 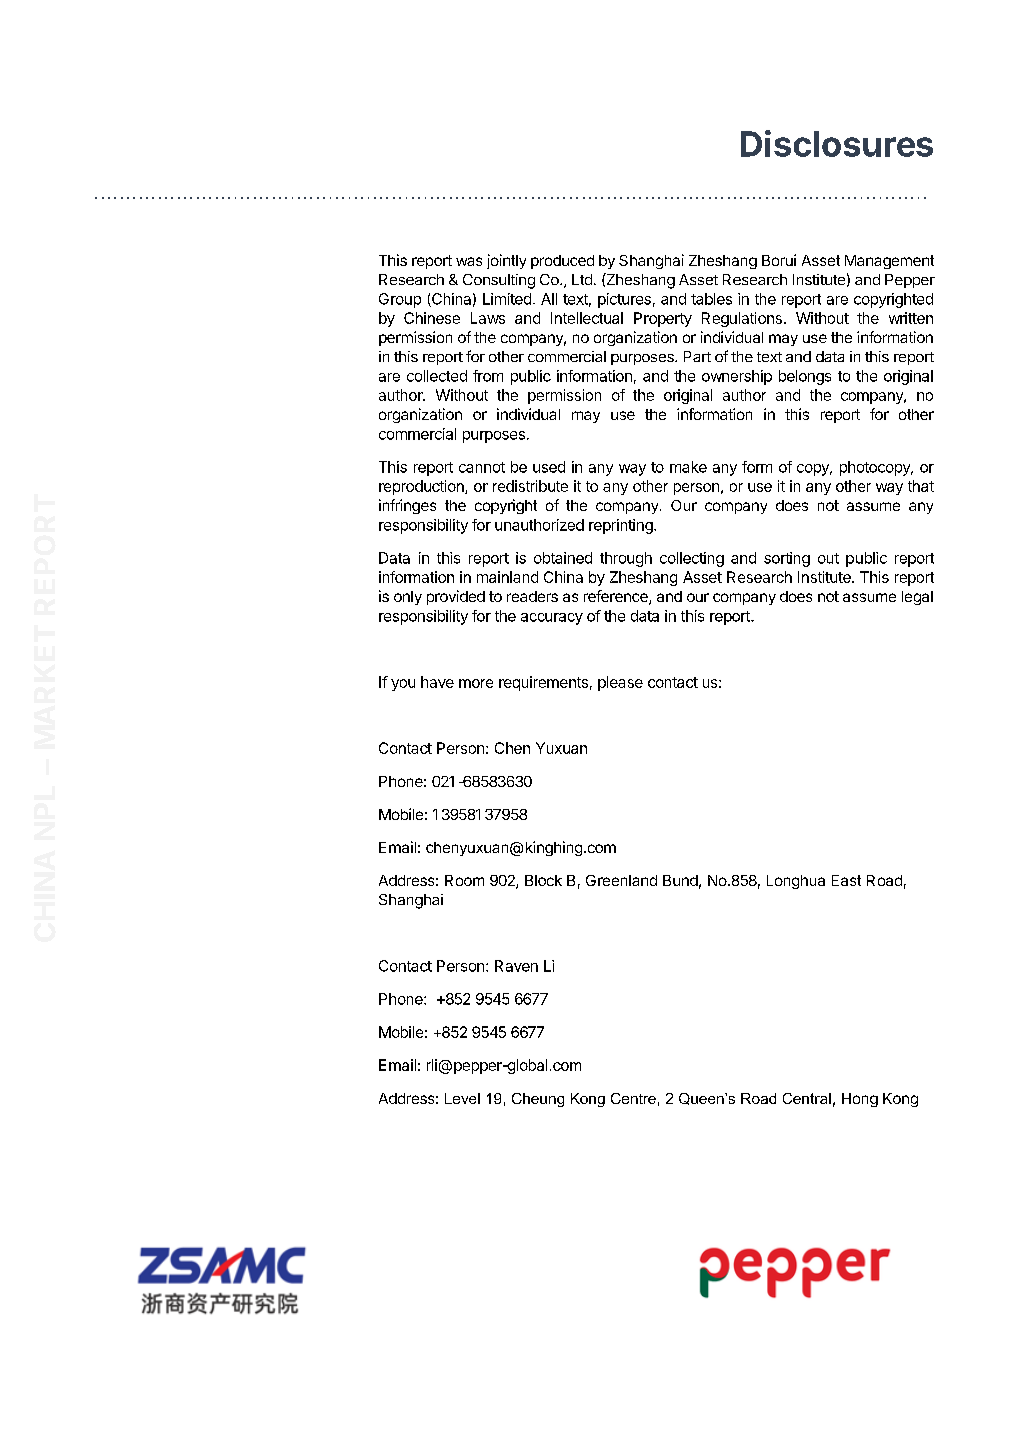 What do you see at coordinates (837, 143) in the document?
I see `Disclosures` at bounding box center [837, 143].
